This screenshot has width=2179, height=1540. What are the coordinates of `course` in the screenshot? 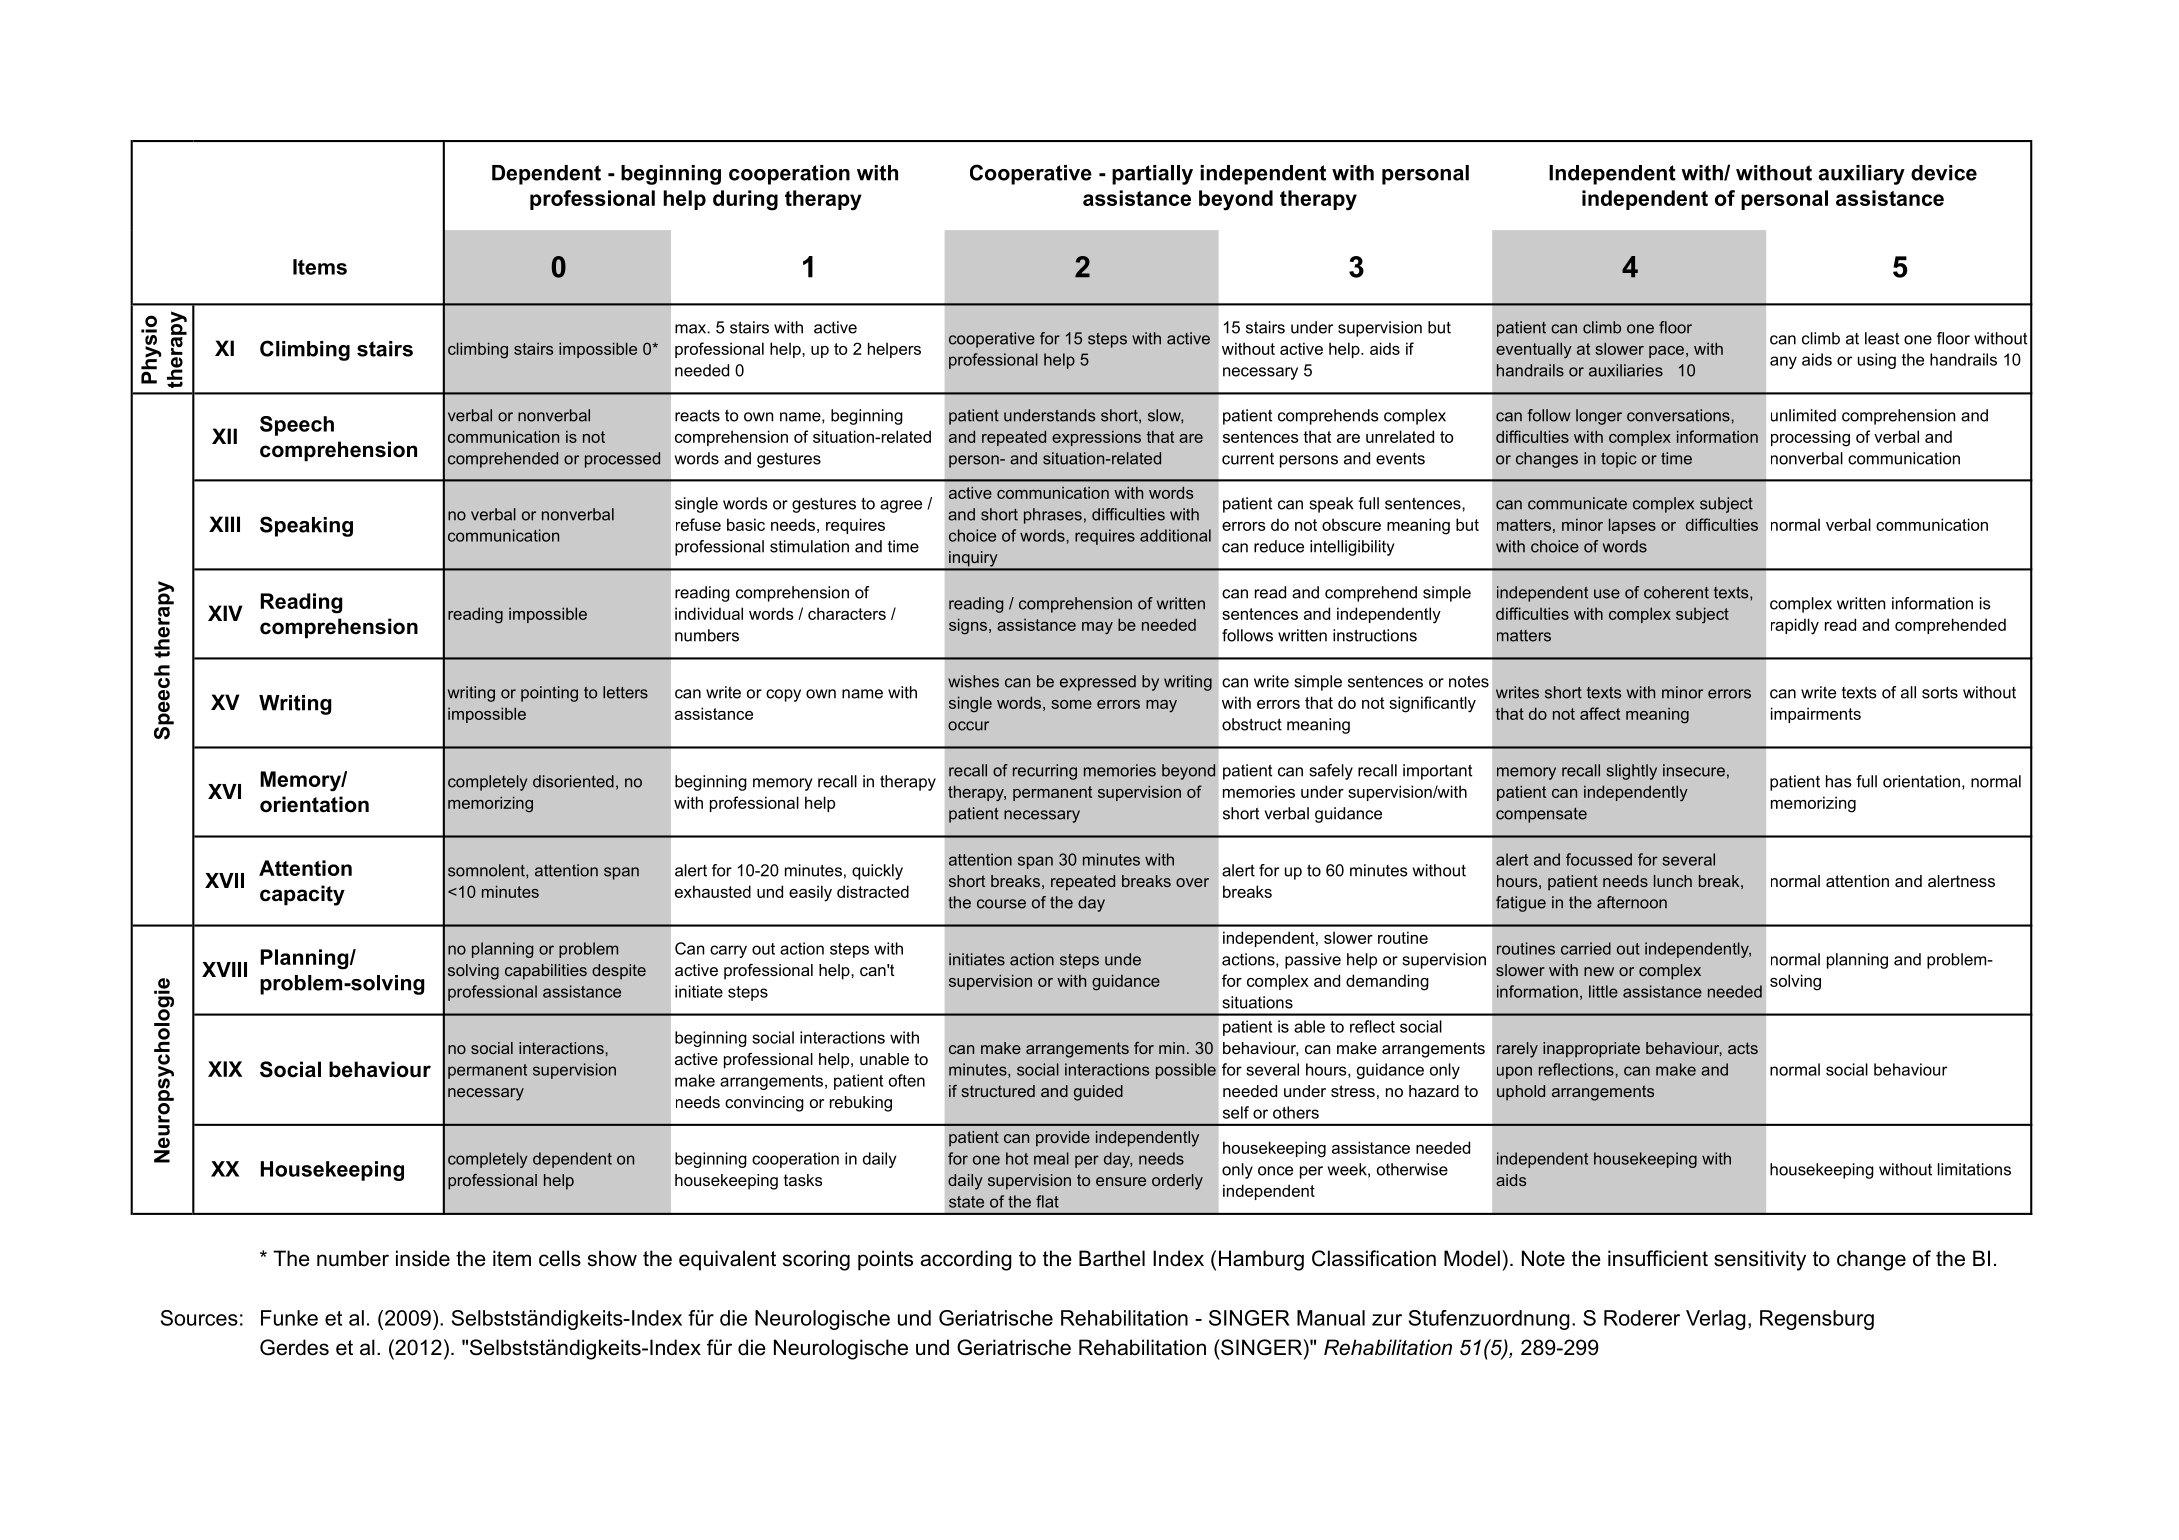 It's located at (1001, 904).
